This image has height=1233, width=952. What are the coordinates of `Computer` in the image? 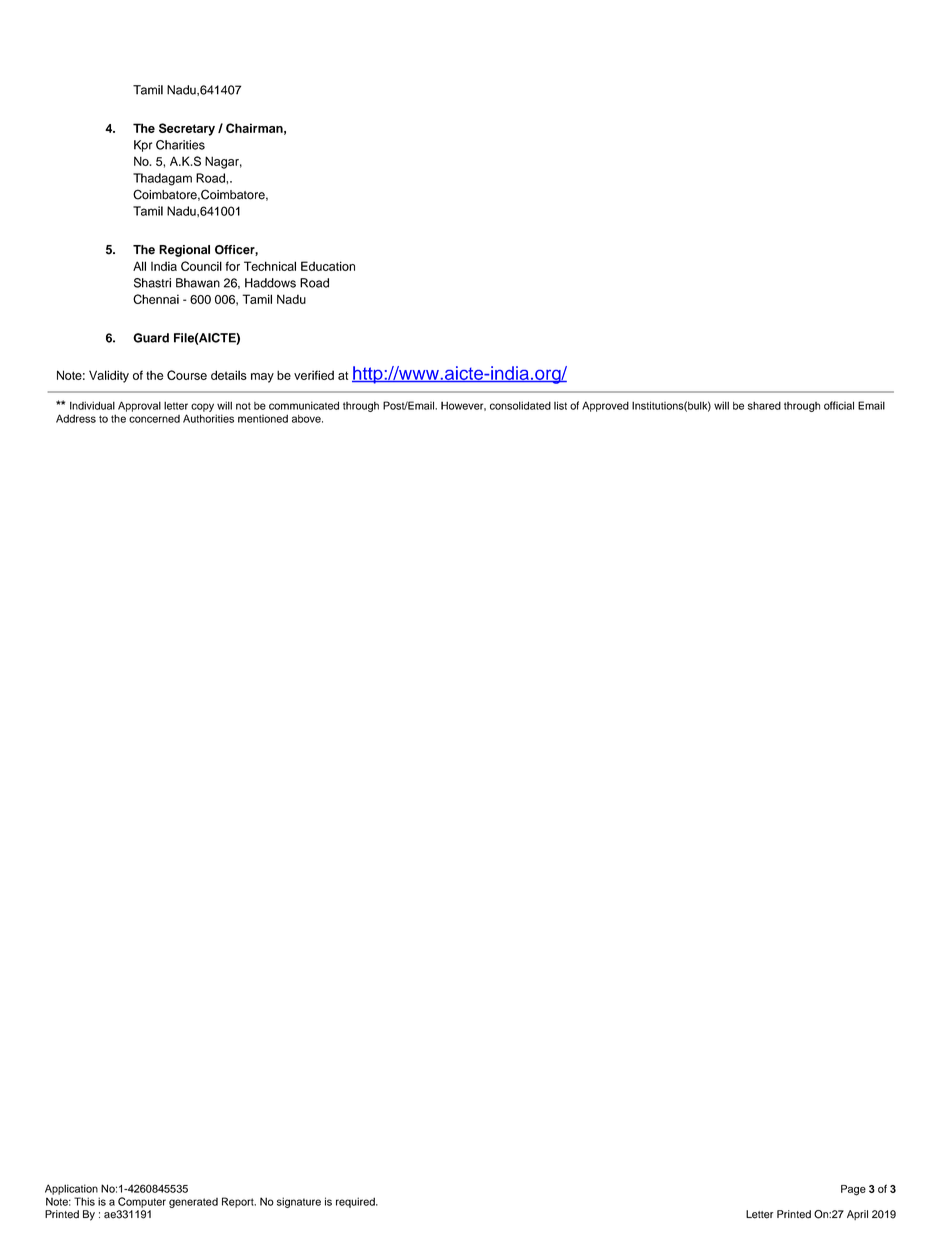 It's located at (142, 1202).
